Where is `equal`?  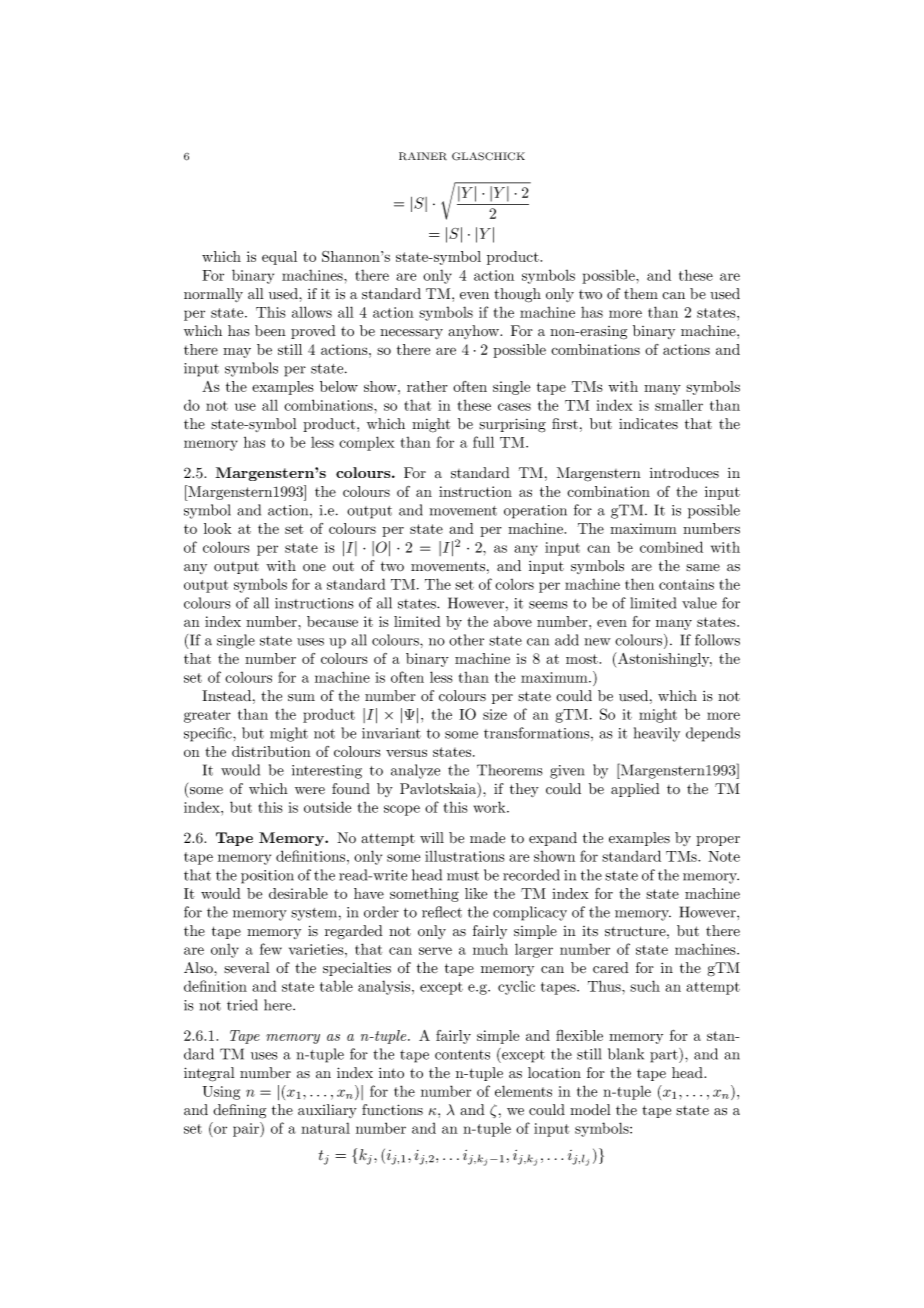 equal is located at coordinates (279, 258).
